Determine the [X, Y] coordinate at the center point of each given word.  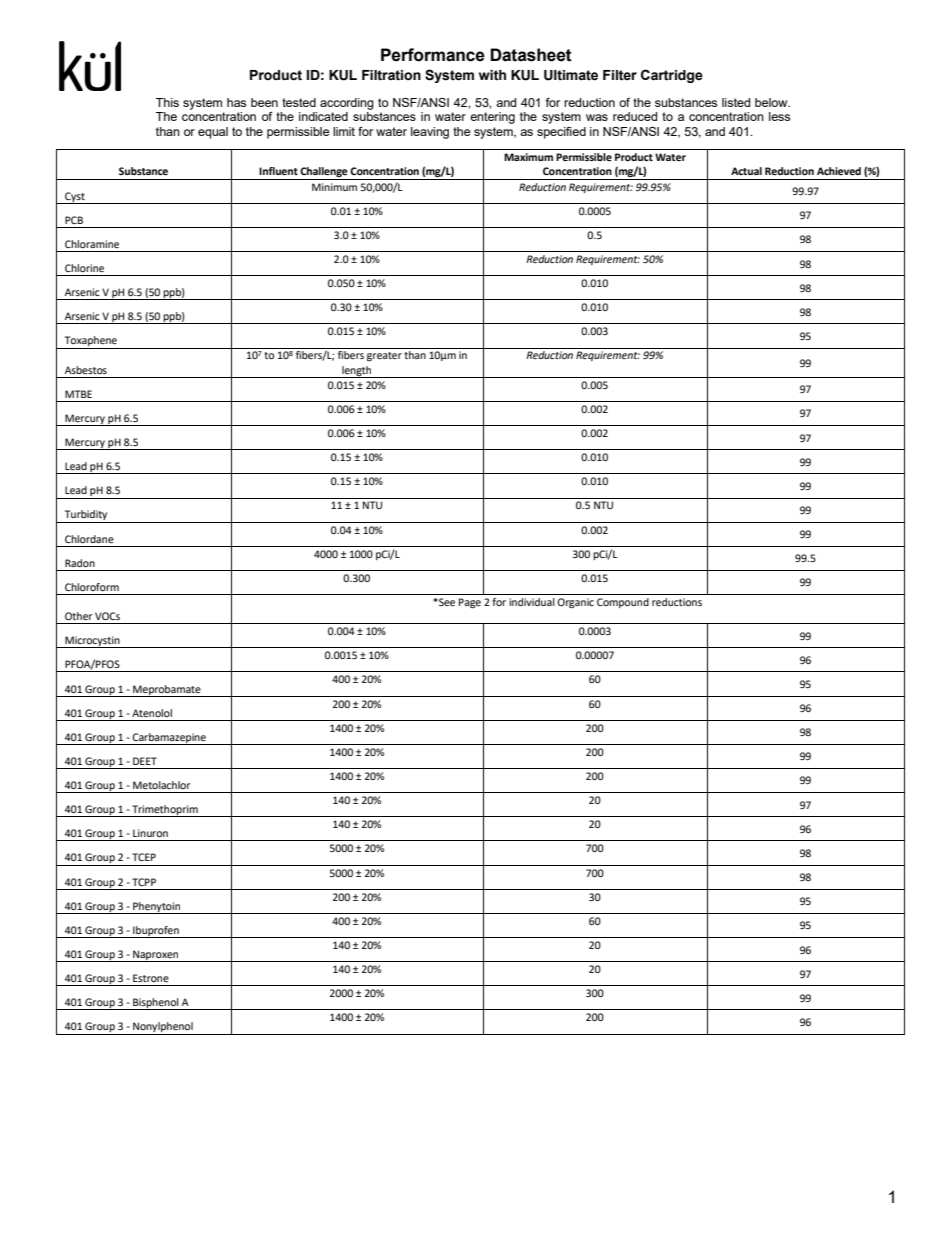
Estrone [151, 978]
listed [736, 102]
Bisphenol [156, 1004]
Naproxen [156, 956]
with [492, 75]
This [167, 102]
